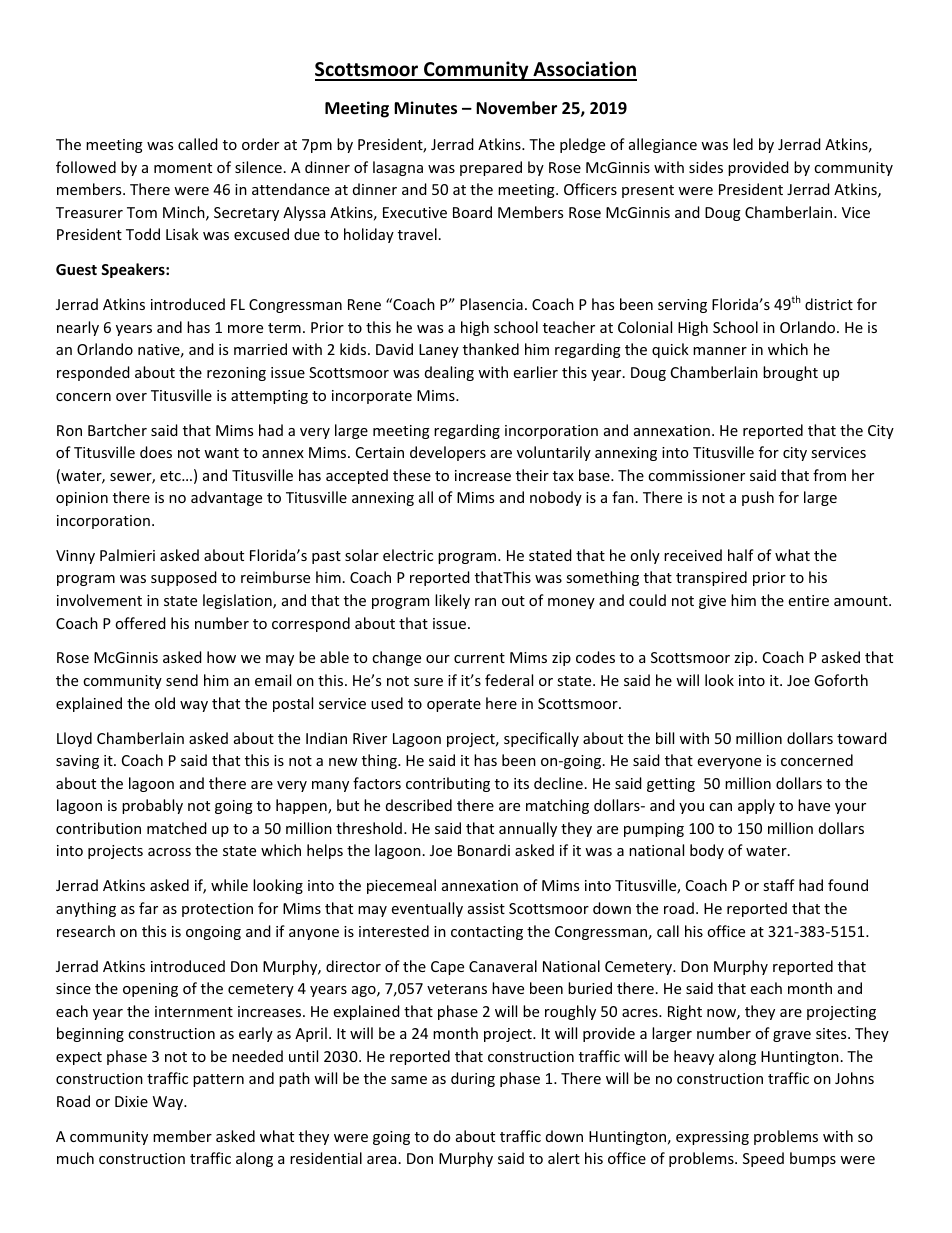 The width and height of the screenshot is (952, 1233). Describe the element at coordinates (408, 555) in the screenshot. I see `electric` at that location.
